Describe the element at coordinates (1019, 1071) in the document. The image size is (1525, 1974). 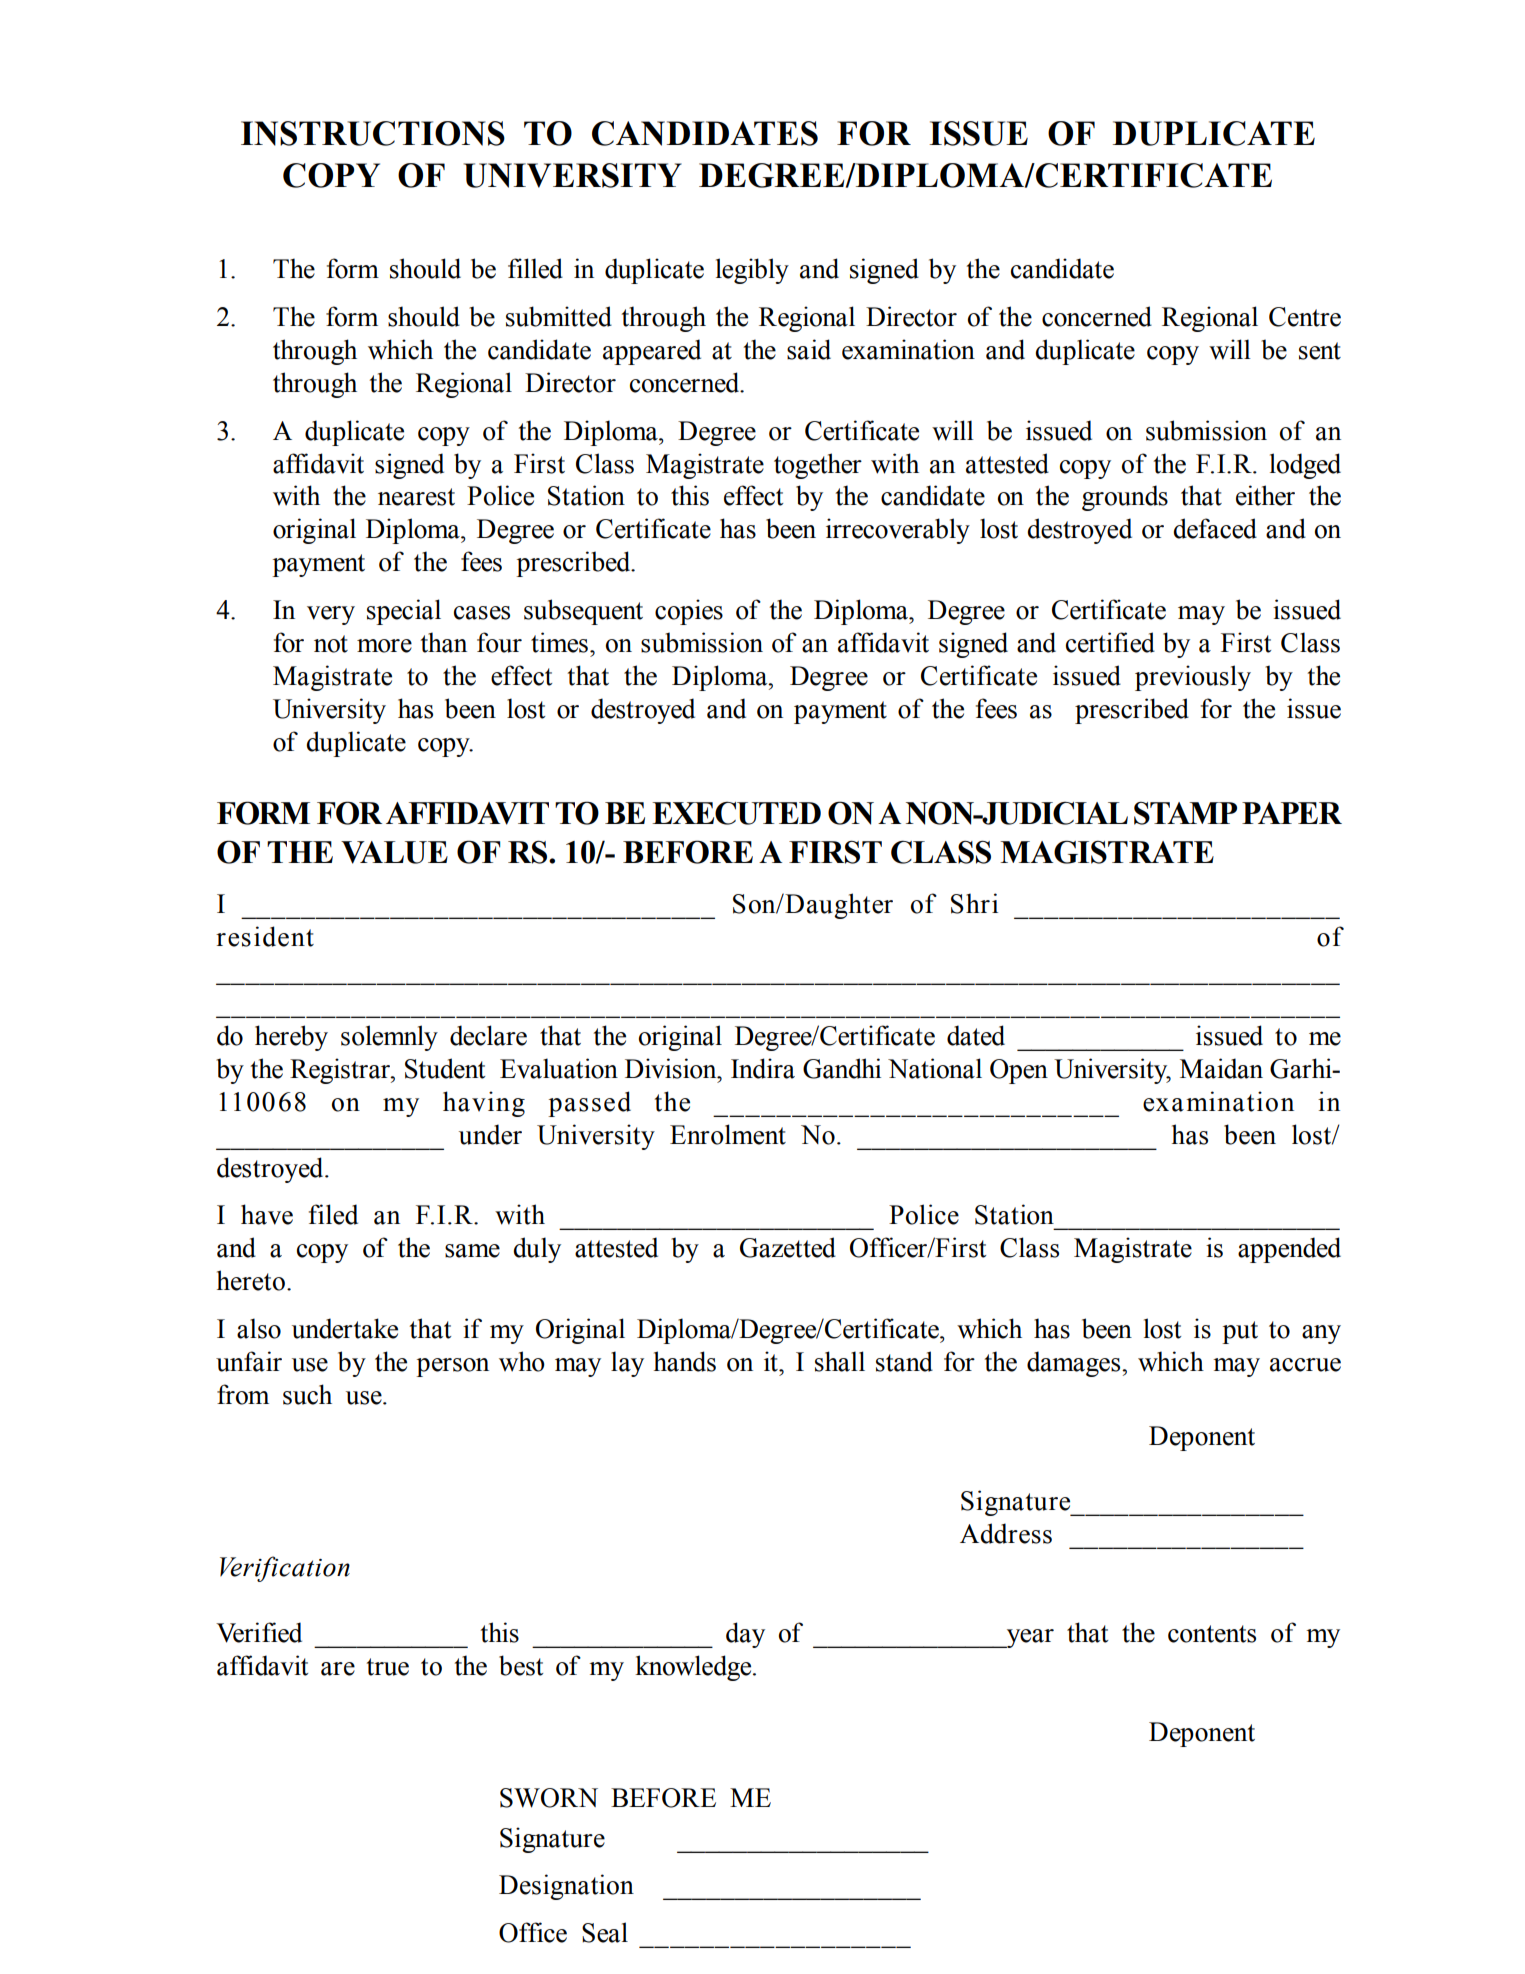
I see `Open` at that location.
